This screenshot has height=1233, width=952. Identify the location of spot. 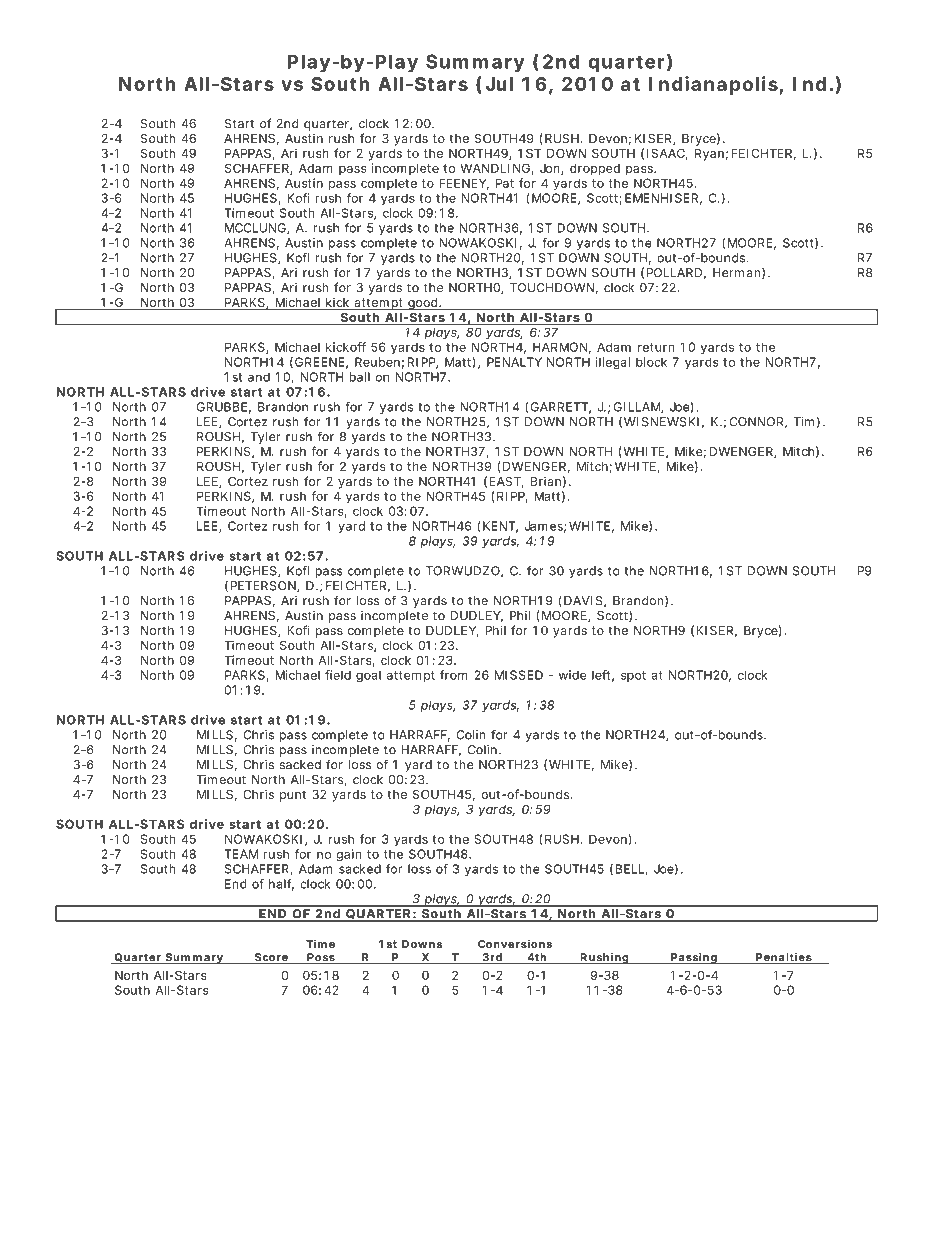
(633, 676).
